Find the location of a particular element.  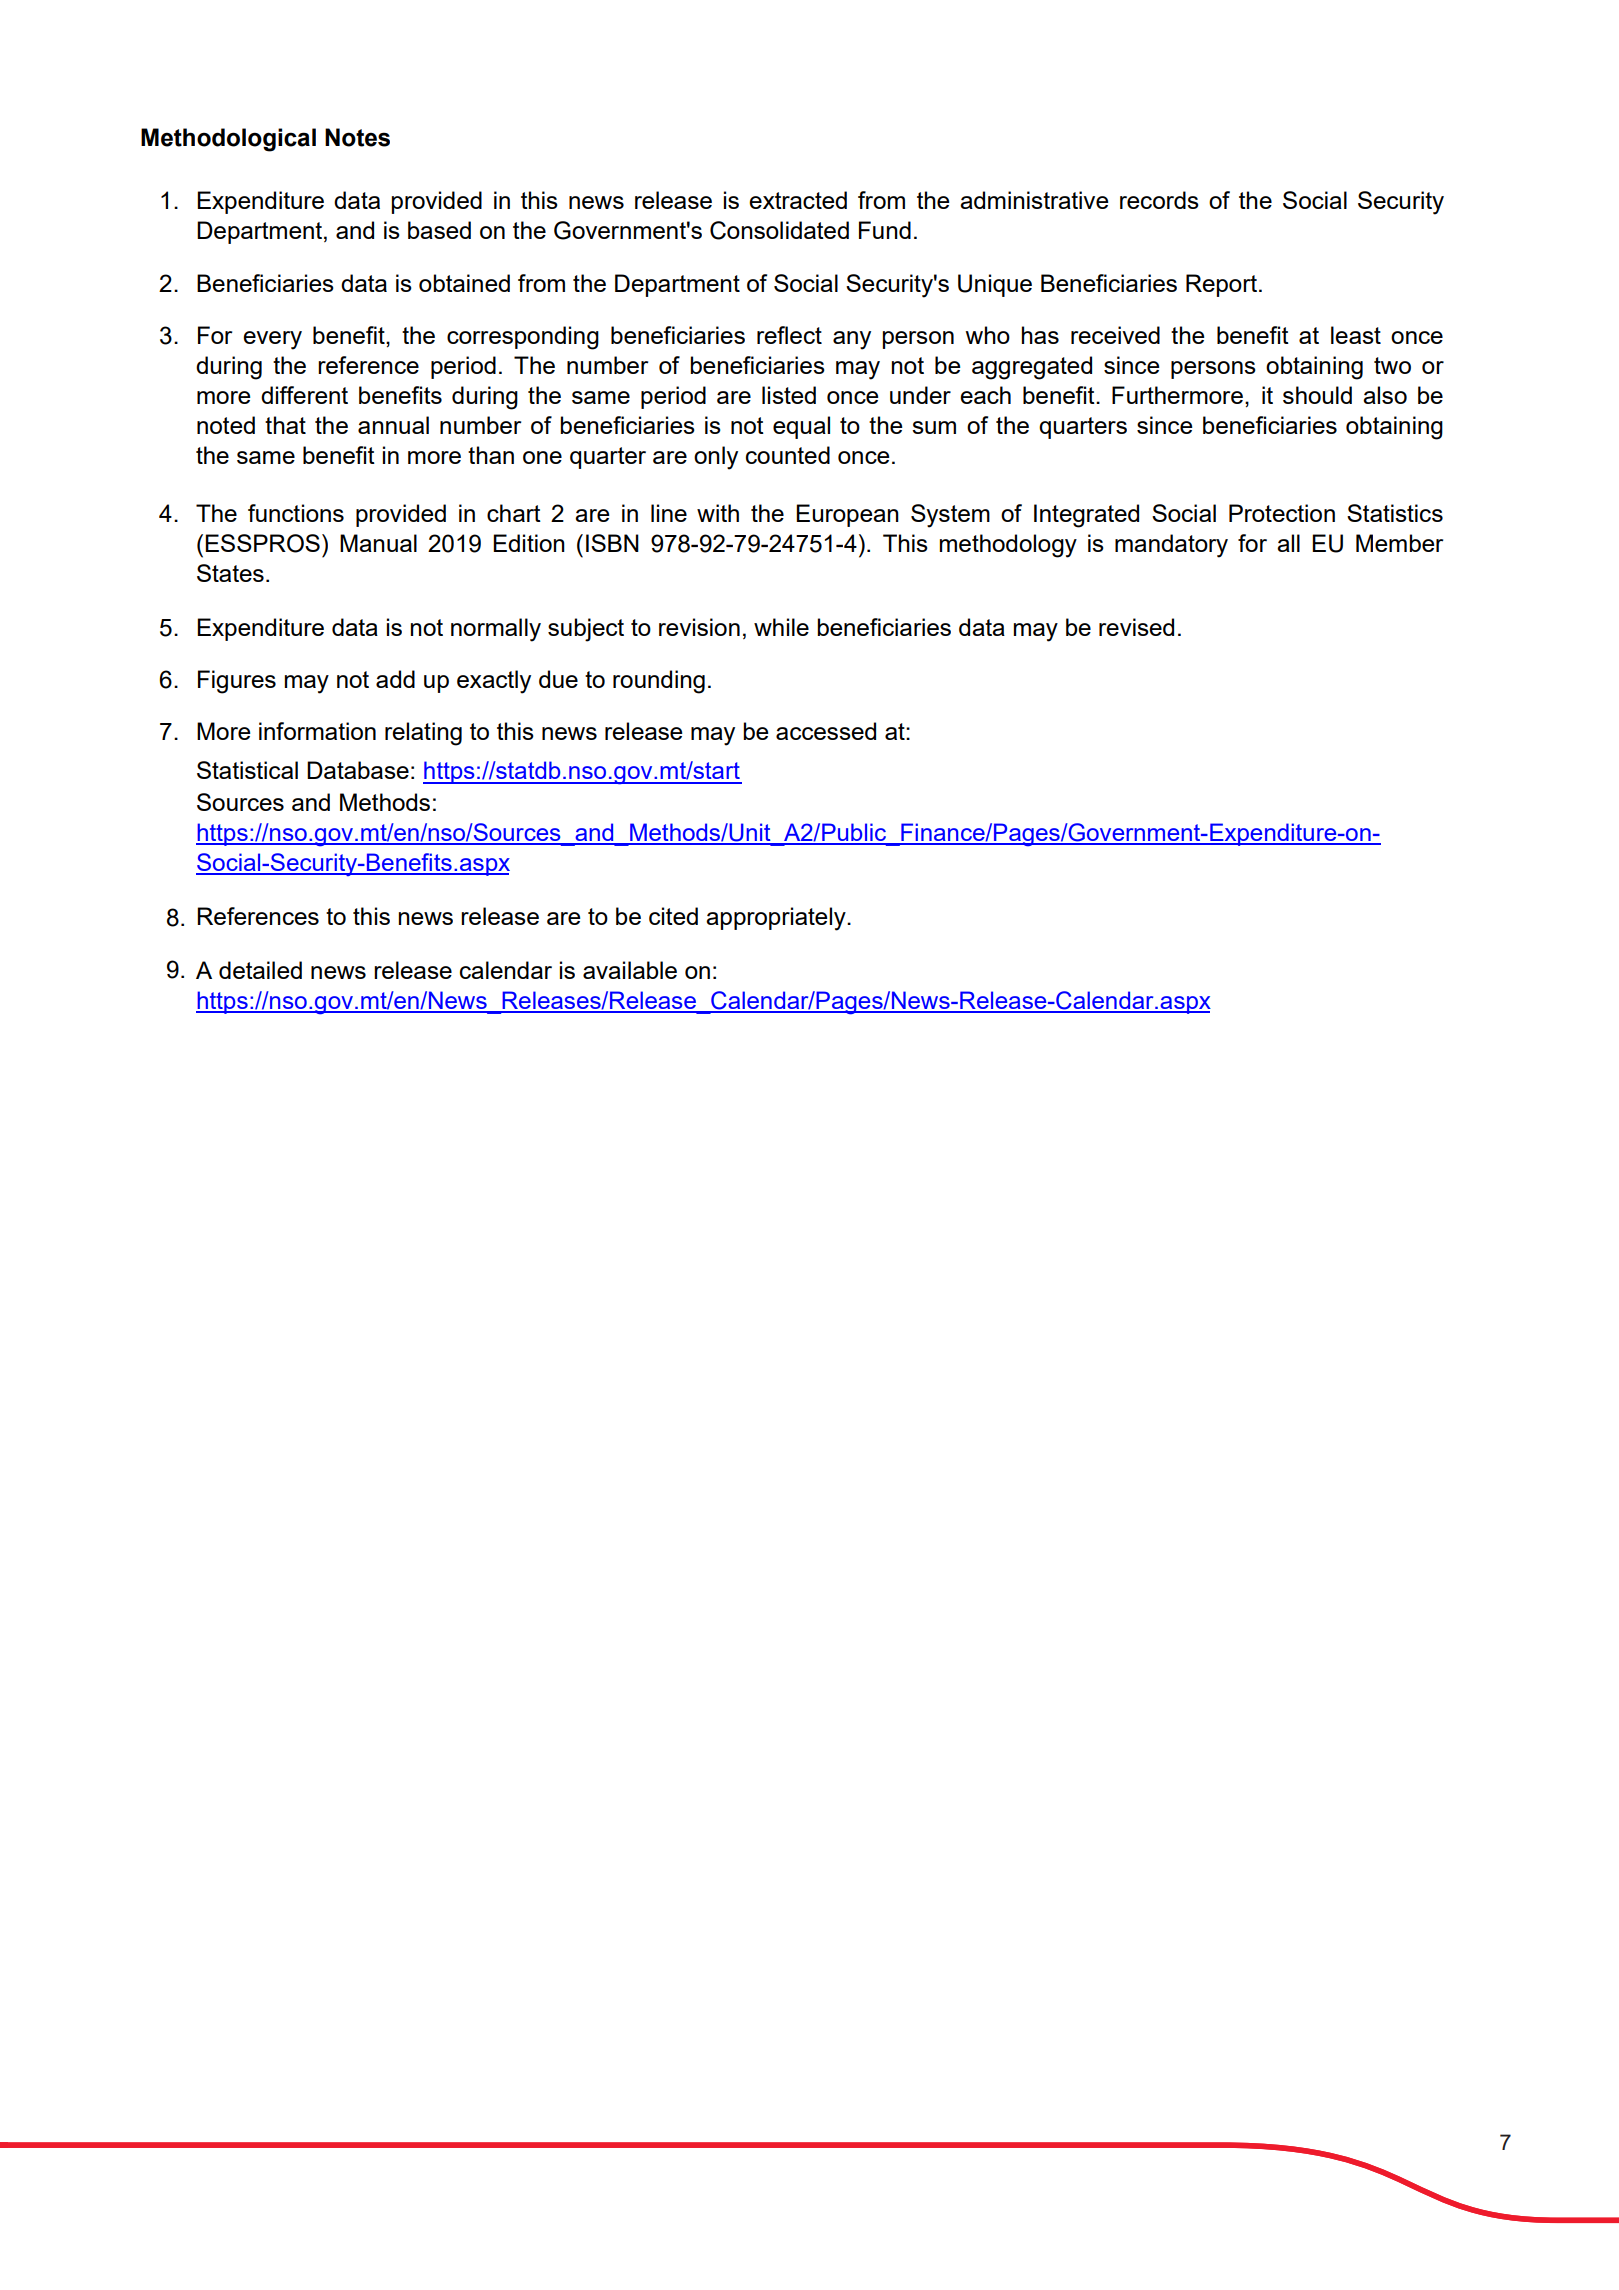

mandatory is located at coordinates (1171, 546).
